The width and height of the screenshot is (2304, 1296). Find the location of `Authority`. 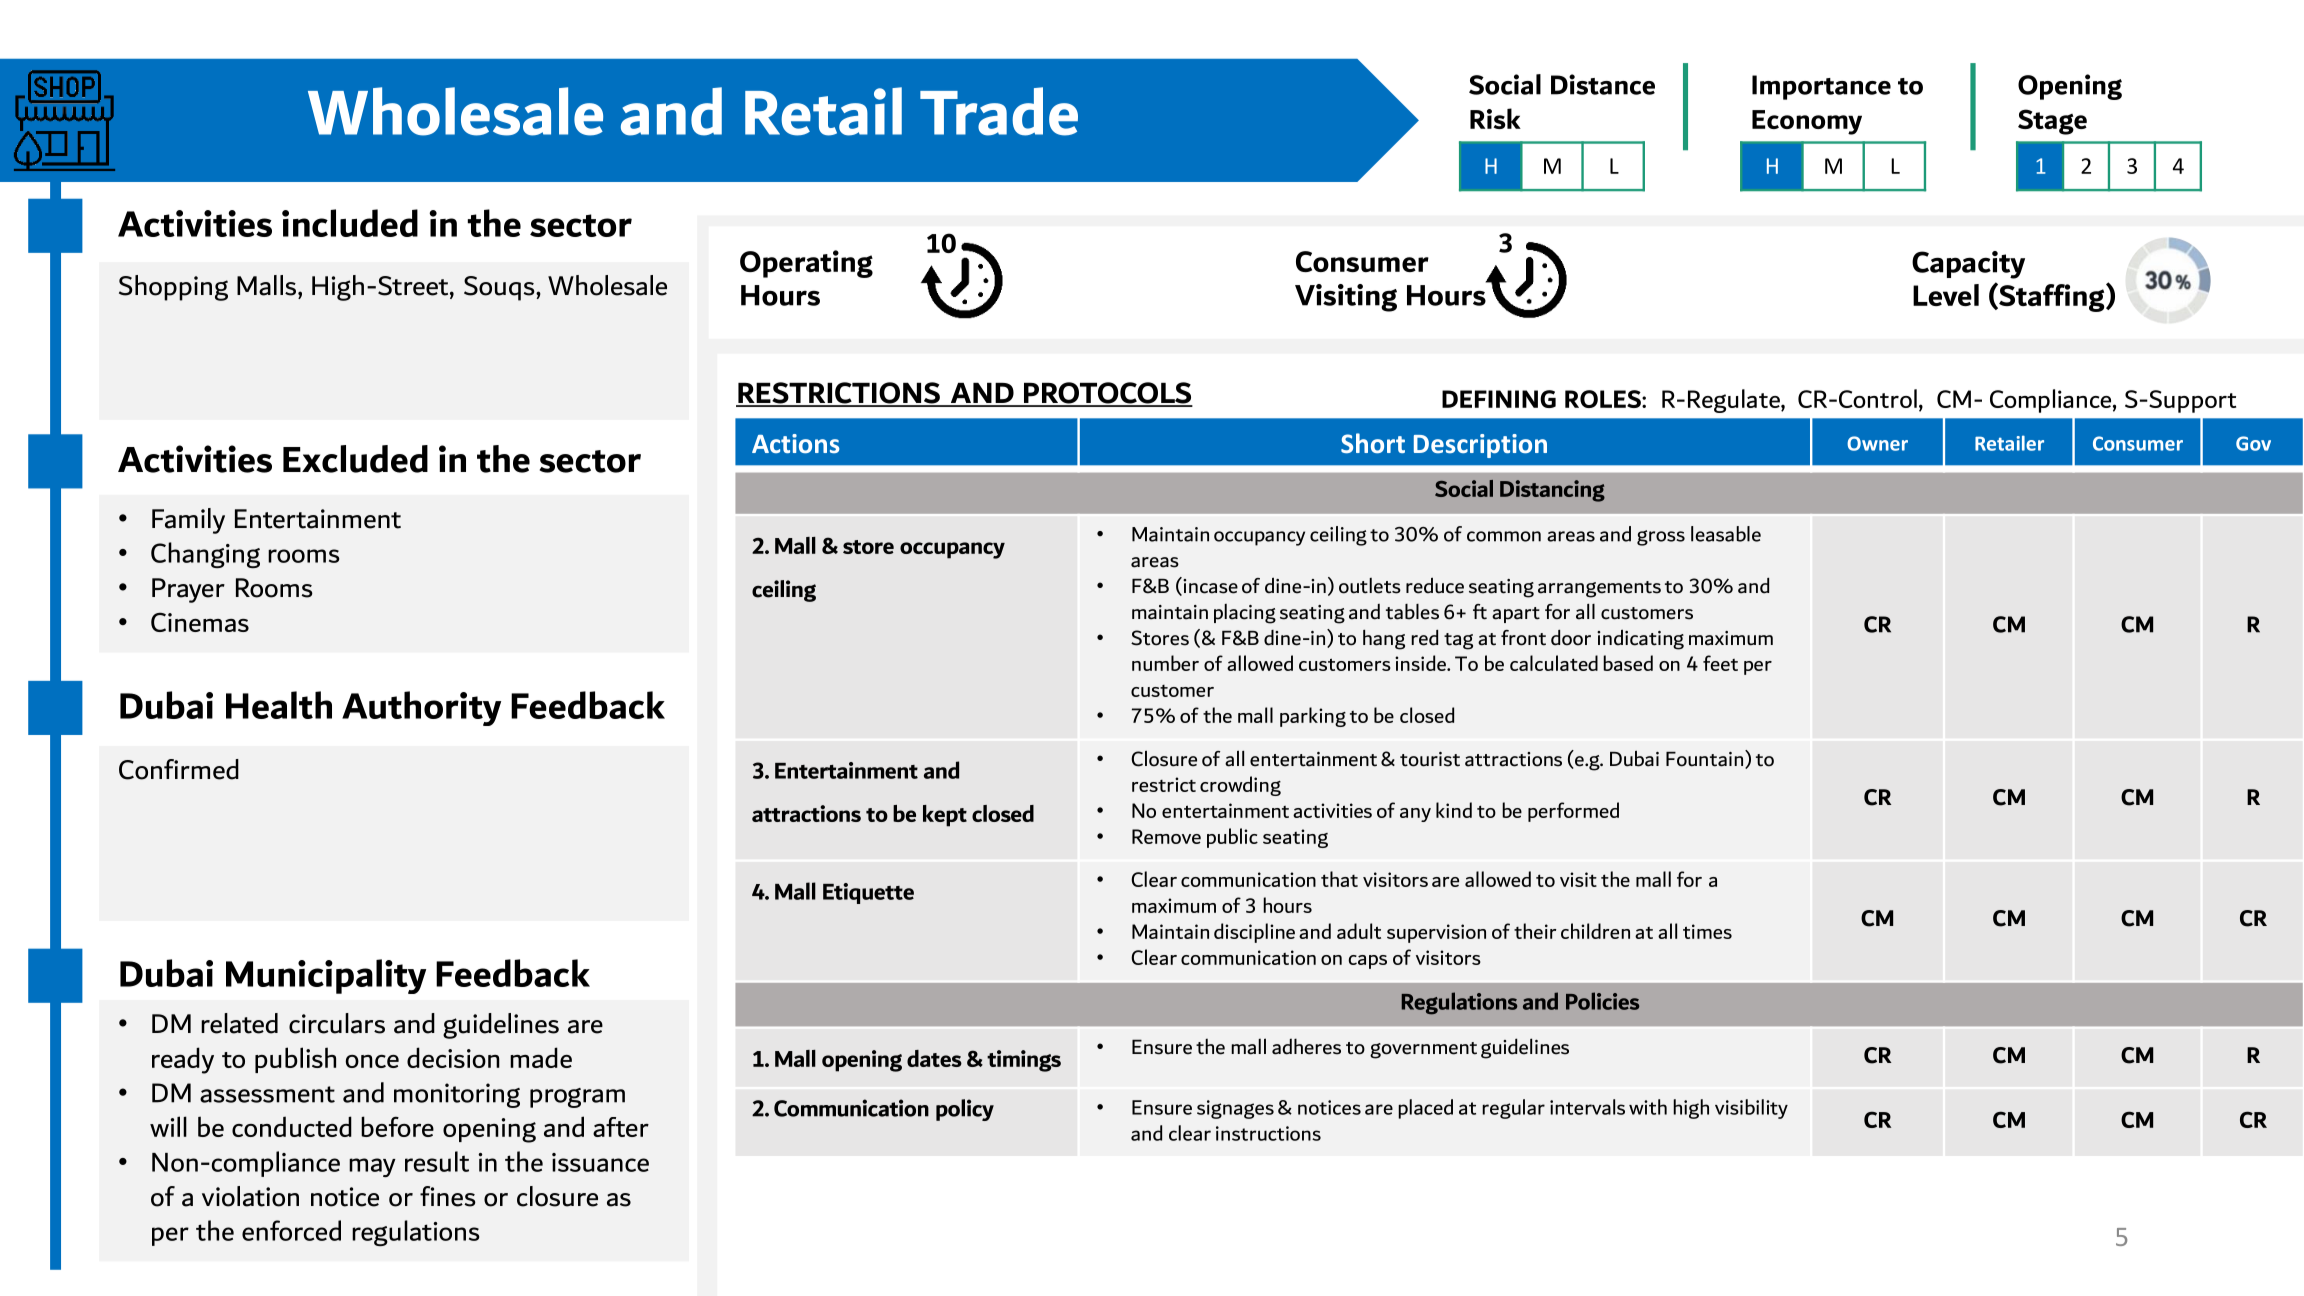

Authority is located at coordinates (421, 708).
